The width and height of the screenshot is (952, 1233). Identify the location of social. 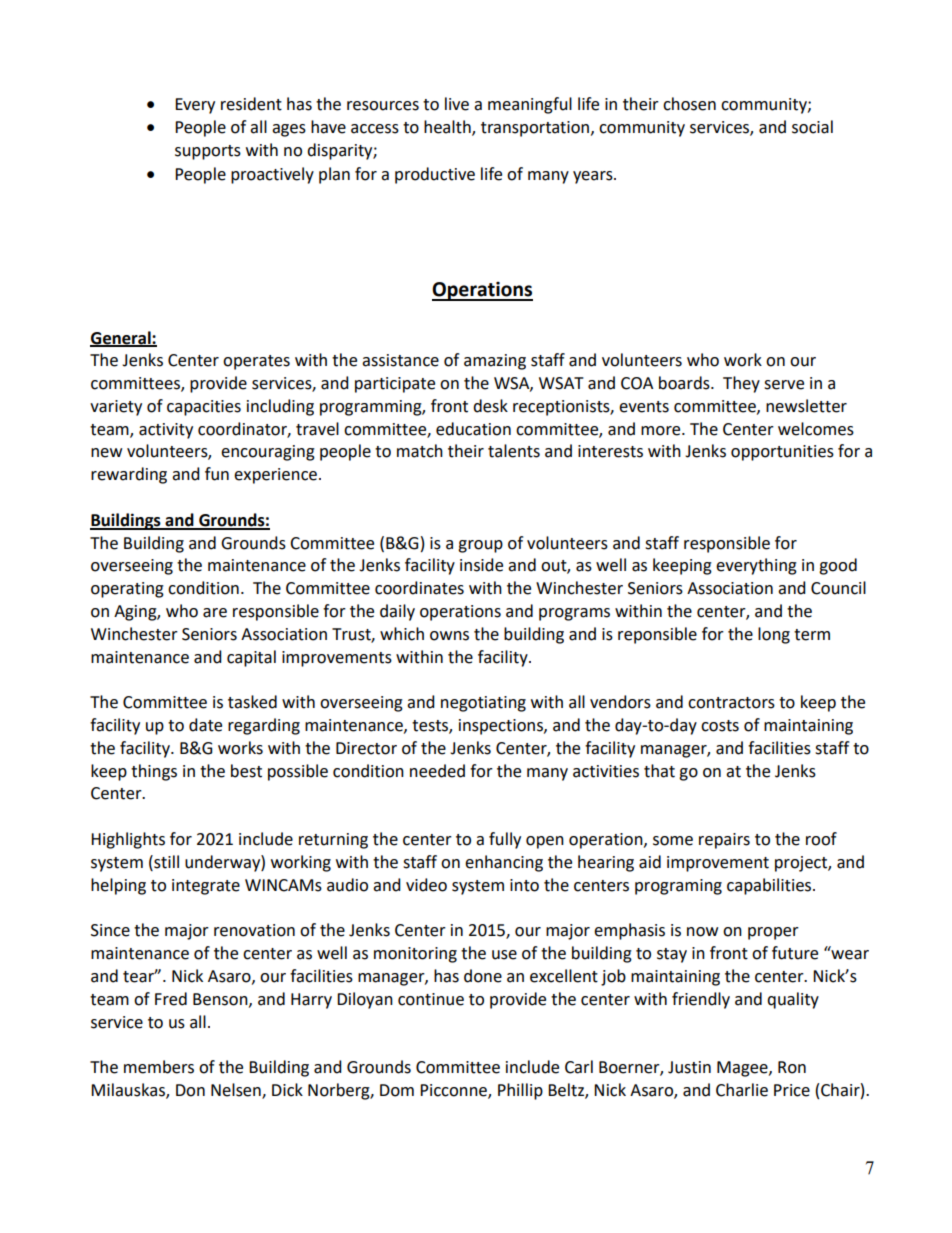
(812, 127).
